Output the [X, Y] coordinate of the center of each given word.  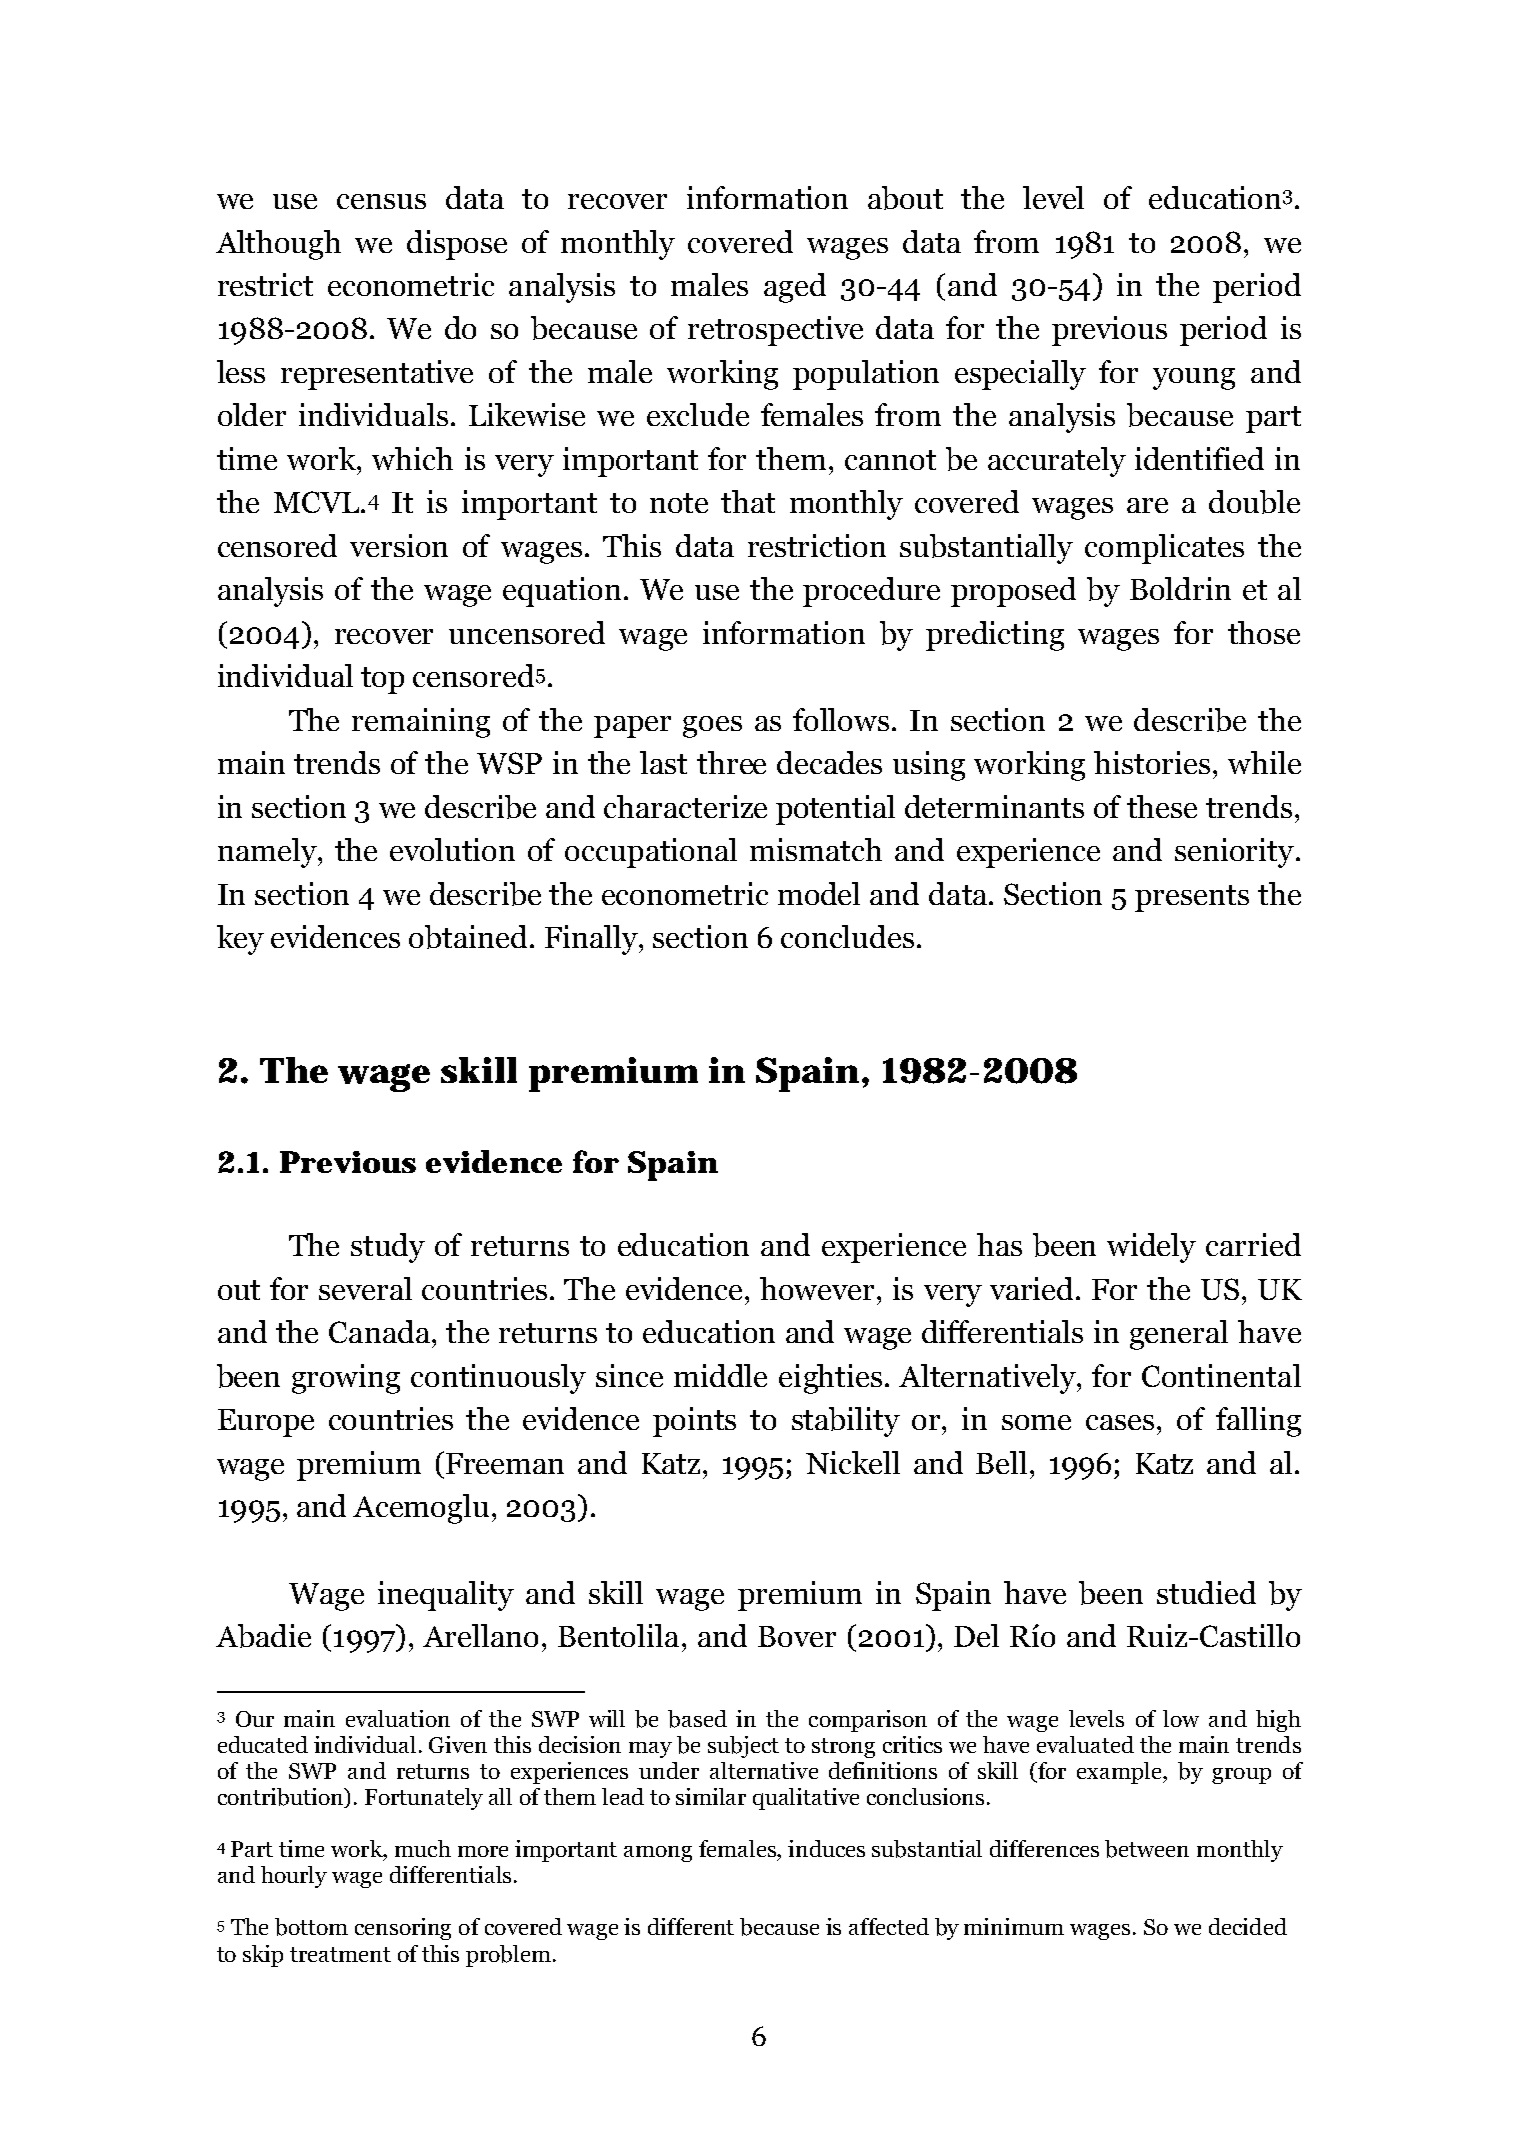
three [731, 762]
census [381, 201]
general [1179, 1335]
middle [720, 1375]
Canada [379, 1331]
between [1147, 1849]
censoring [403, 1929]
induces [826, 1848]
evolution [452, 849]
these [1162, 806]
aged [795, 288]
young [1194, 379]
